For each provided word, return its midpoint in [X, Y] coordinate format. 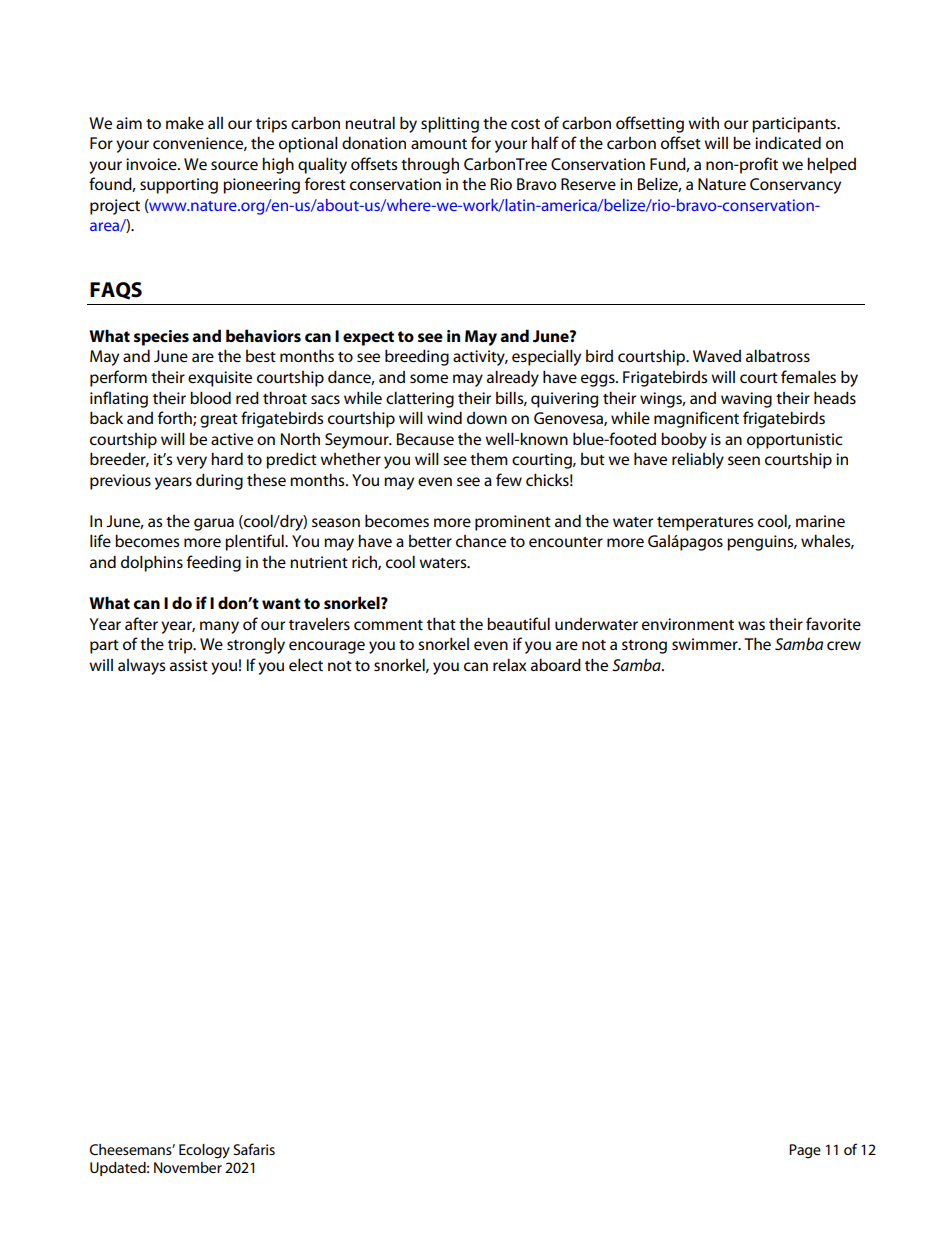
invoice [152, 164]
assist [189, 665]
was [751, 625]
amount [439, 144]
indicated [788, 142]
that [441, 623]
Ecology [204, 1151]
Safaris [254, 1149]
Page [805, 1151]
